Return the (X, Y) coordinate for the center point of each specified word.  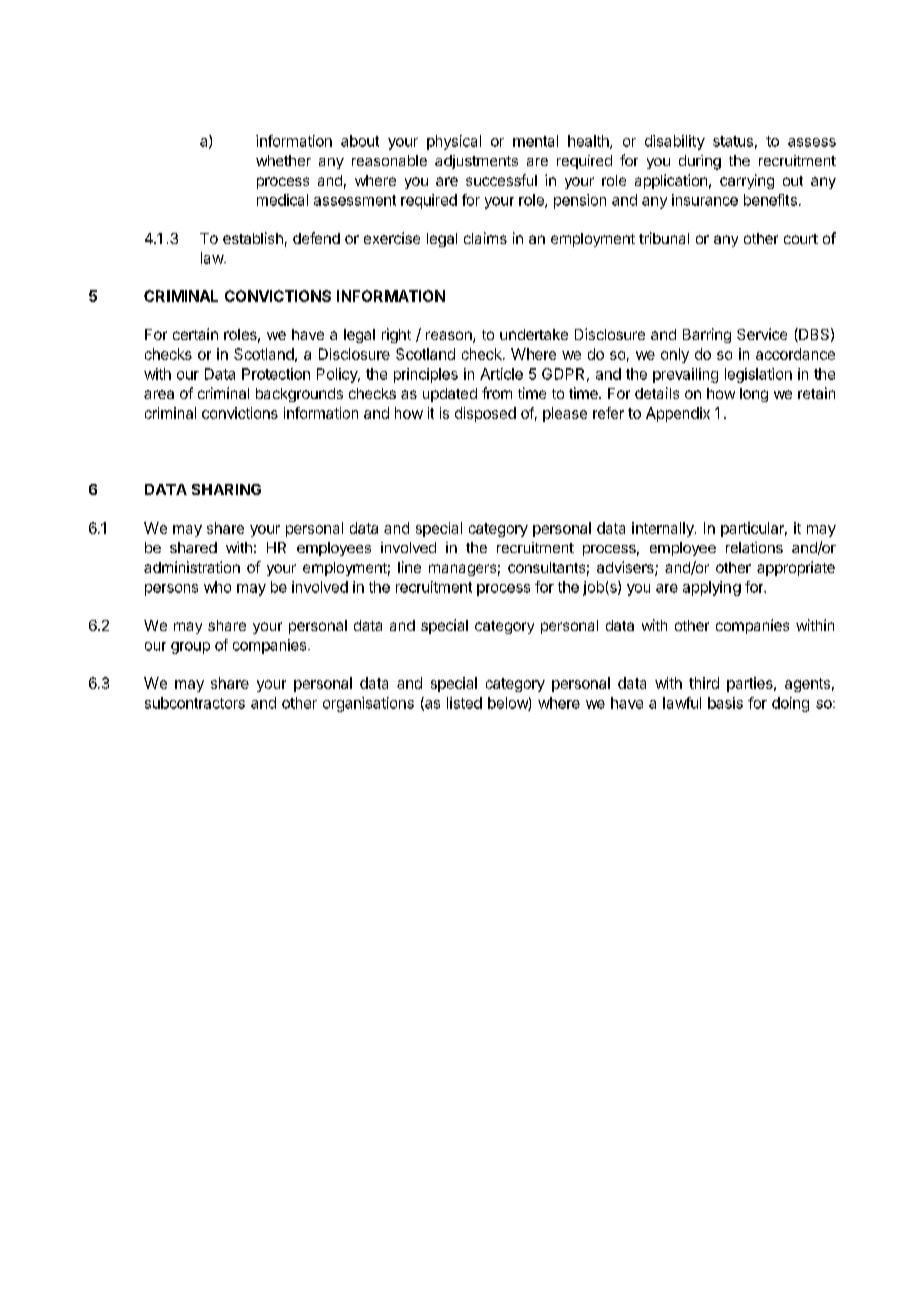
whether (283, 160)
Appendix (678, 414)
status (733, 141)
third (704, 683)
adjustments (476, 162)
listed (464, 703)
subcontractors (195, 703)
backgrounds (299, 395)
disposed (485, 414)
